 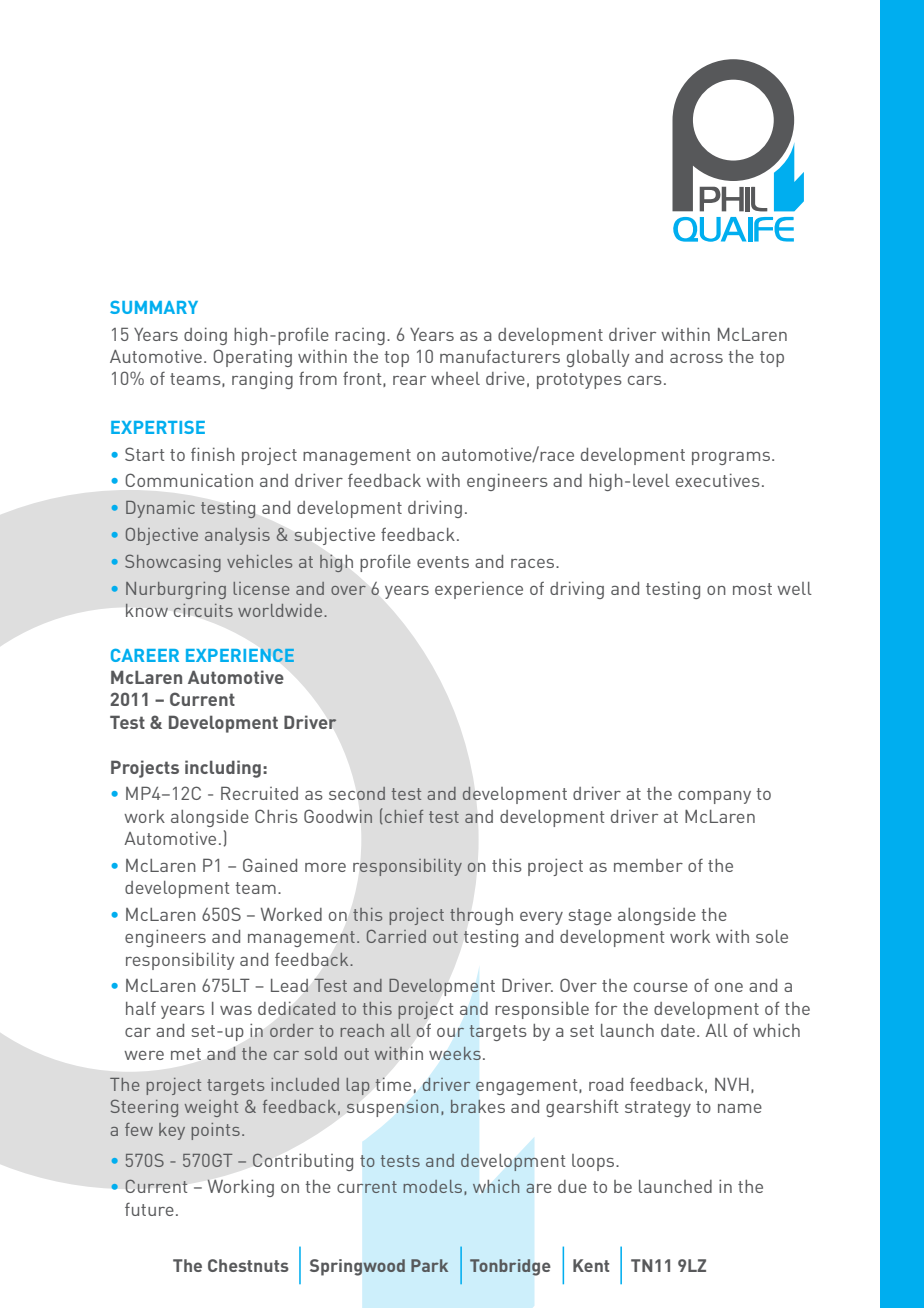 What do you see at coordinates (714, 797) in the document?
I see `company` at bounding box center [714, 797].
